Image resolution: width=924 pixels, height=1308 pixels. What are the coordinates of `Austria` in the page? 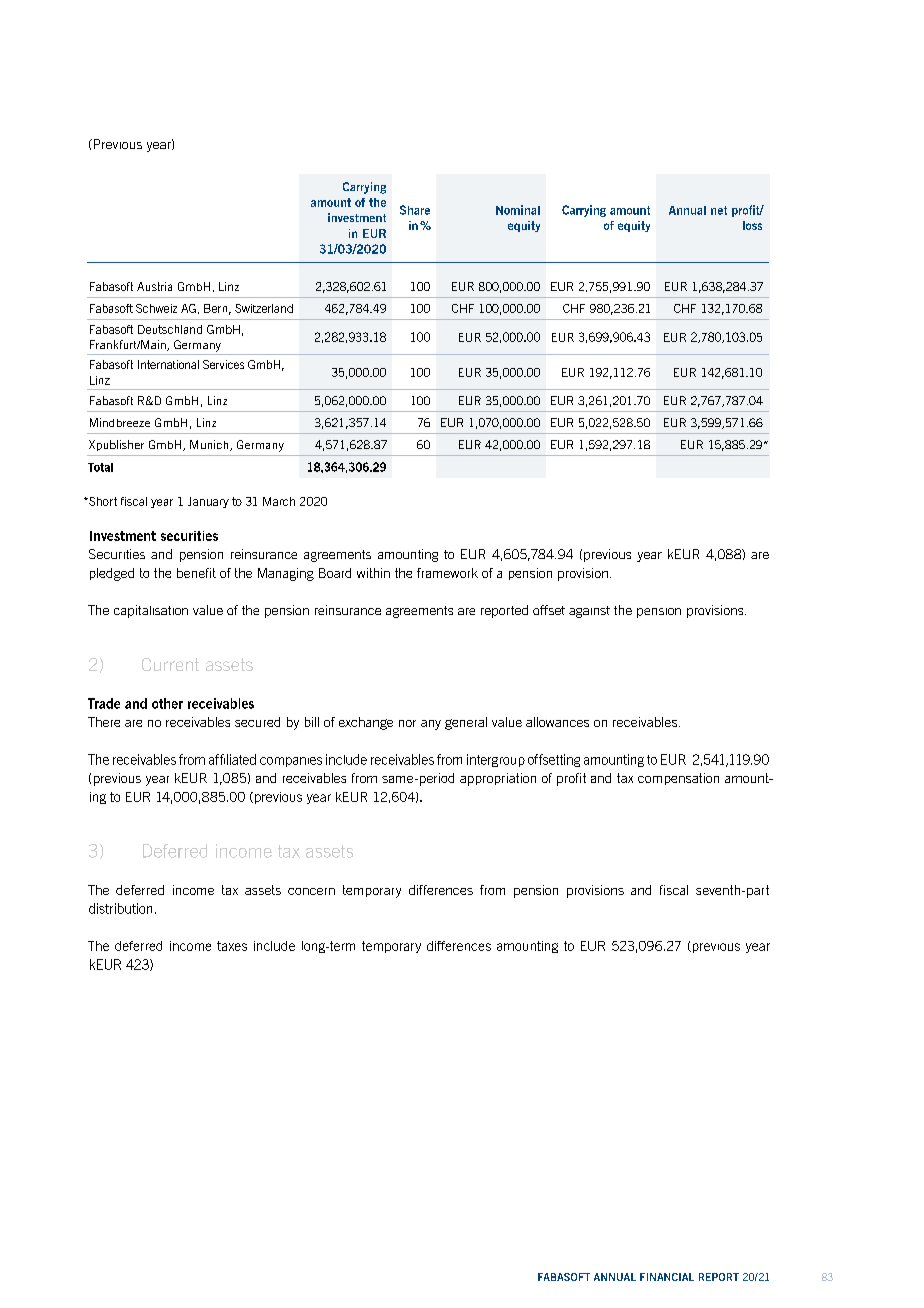 It's located at (154, 286).
